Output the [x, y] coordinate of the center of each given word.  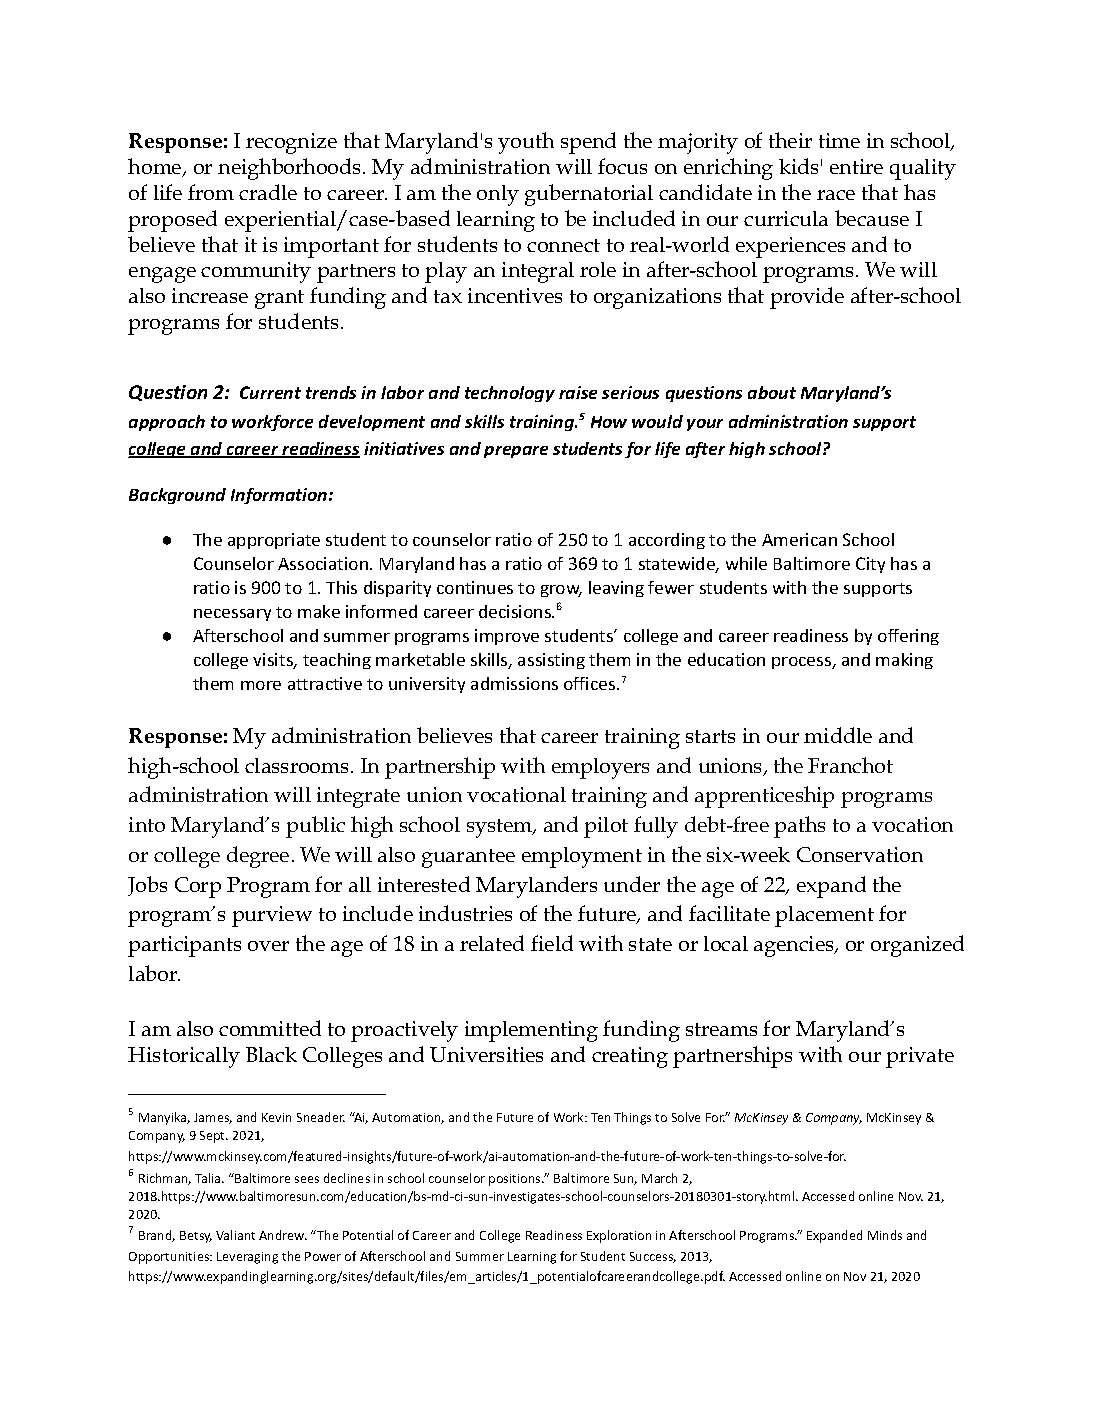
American [799, 539]
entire [856, 166]
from [211, 192]
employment [582, 857]
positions [516, 1180]
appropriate [274, 541]
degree [258, 857]
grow [561, 591]
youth [526, 143]
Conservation [860, 854]
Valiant [235, 1235]
